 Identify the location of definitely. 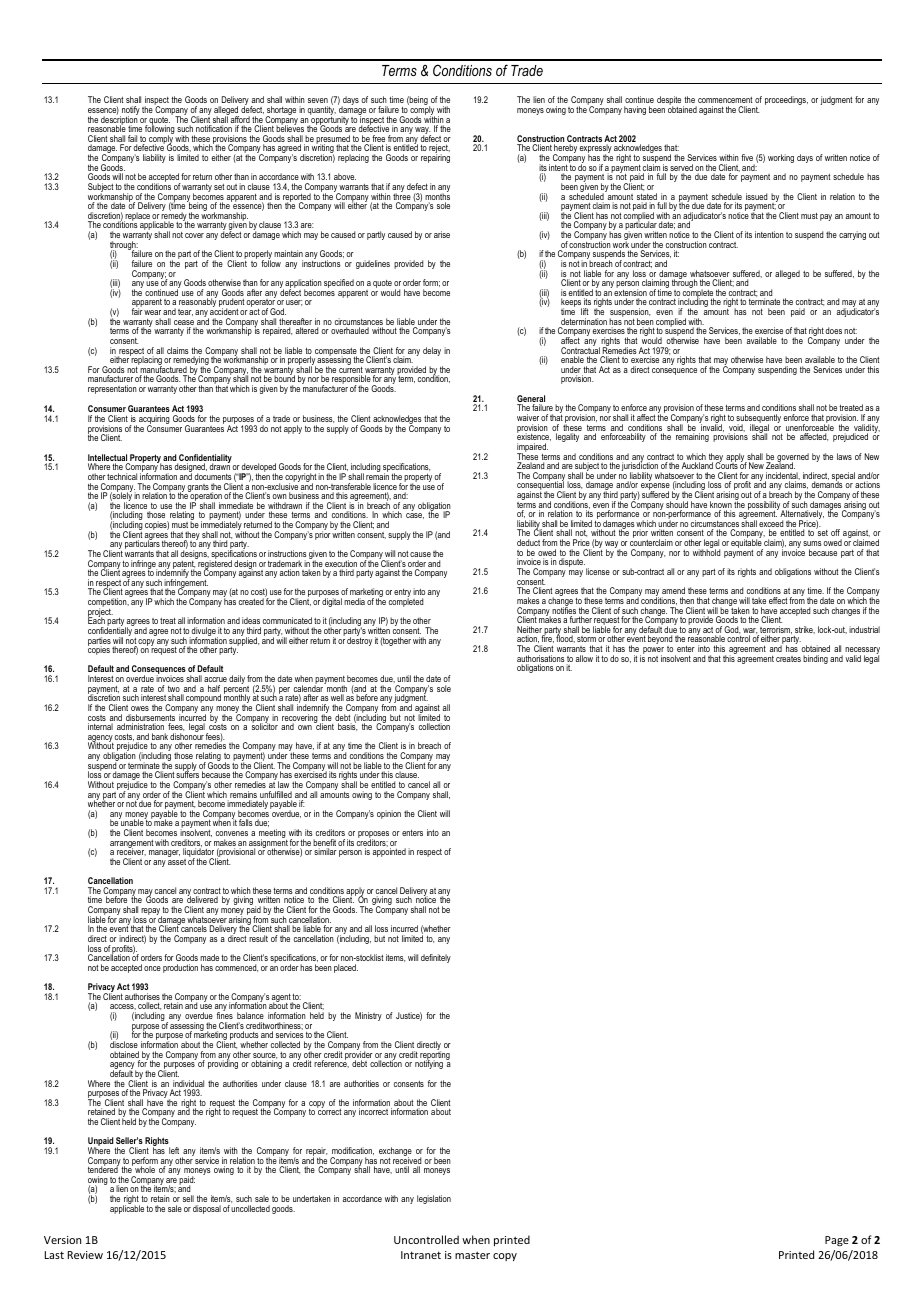
(436, 958).
